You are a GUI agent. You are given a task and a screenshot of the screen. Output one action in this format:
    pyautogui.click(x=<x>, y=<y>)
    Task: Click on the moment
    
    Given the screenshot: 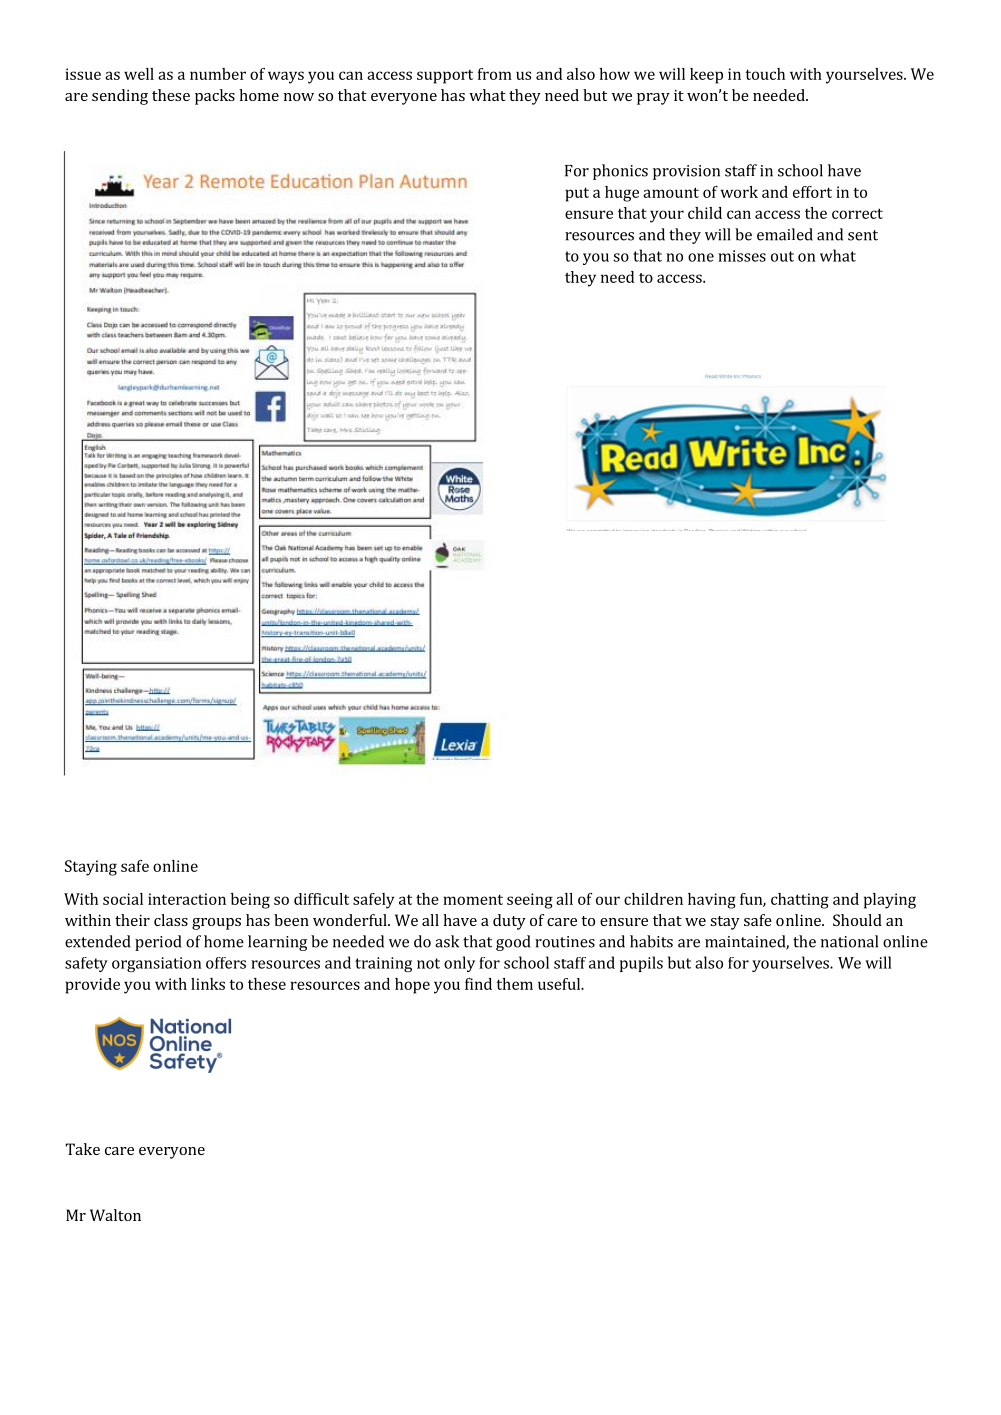 What is the action you would take?
    pyautogui.click(x=473, y=899)
